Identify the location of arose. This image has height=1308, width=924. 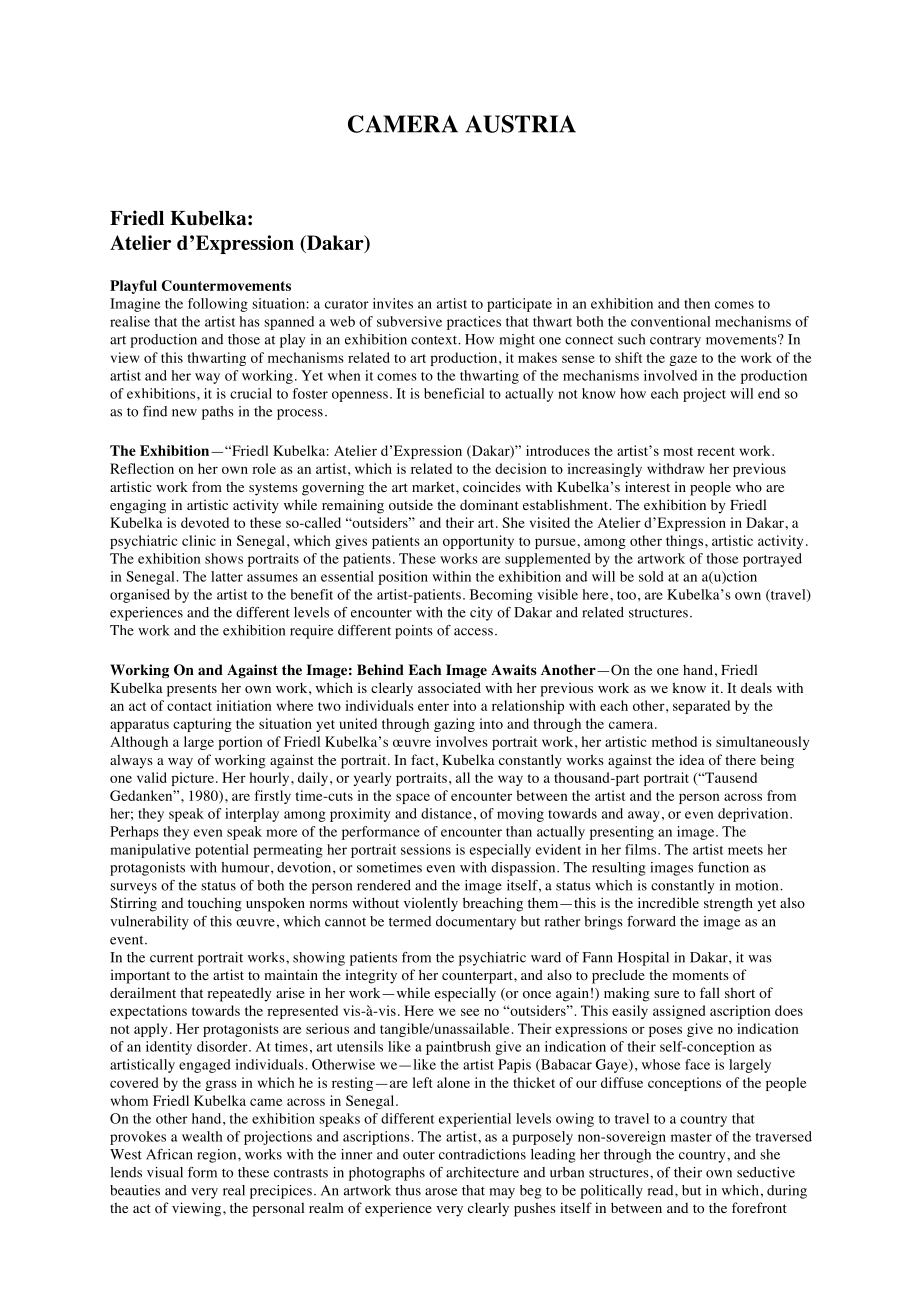
(441, 1192).
